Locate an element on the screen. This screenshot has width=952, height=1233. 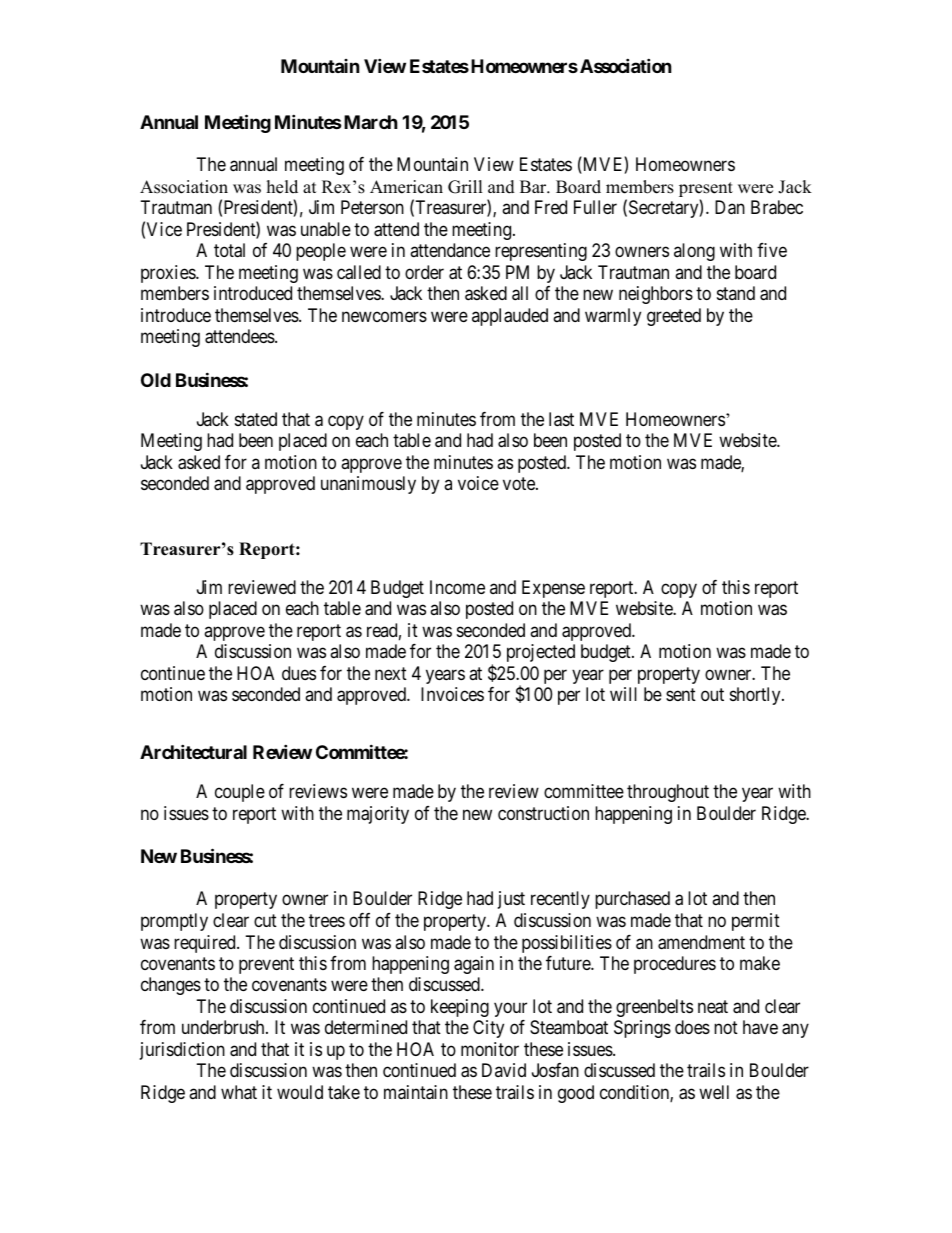
applauded is located at coordinates (510, 317).
